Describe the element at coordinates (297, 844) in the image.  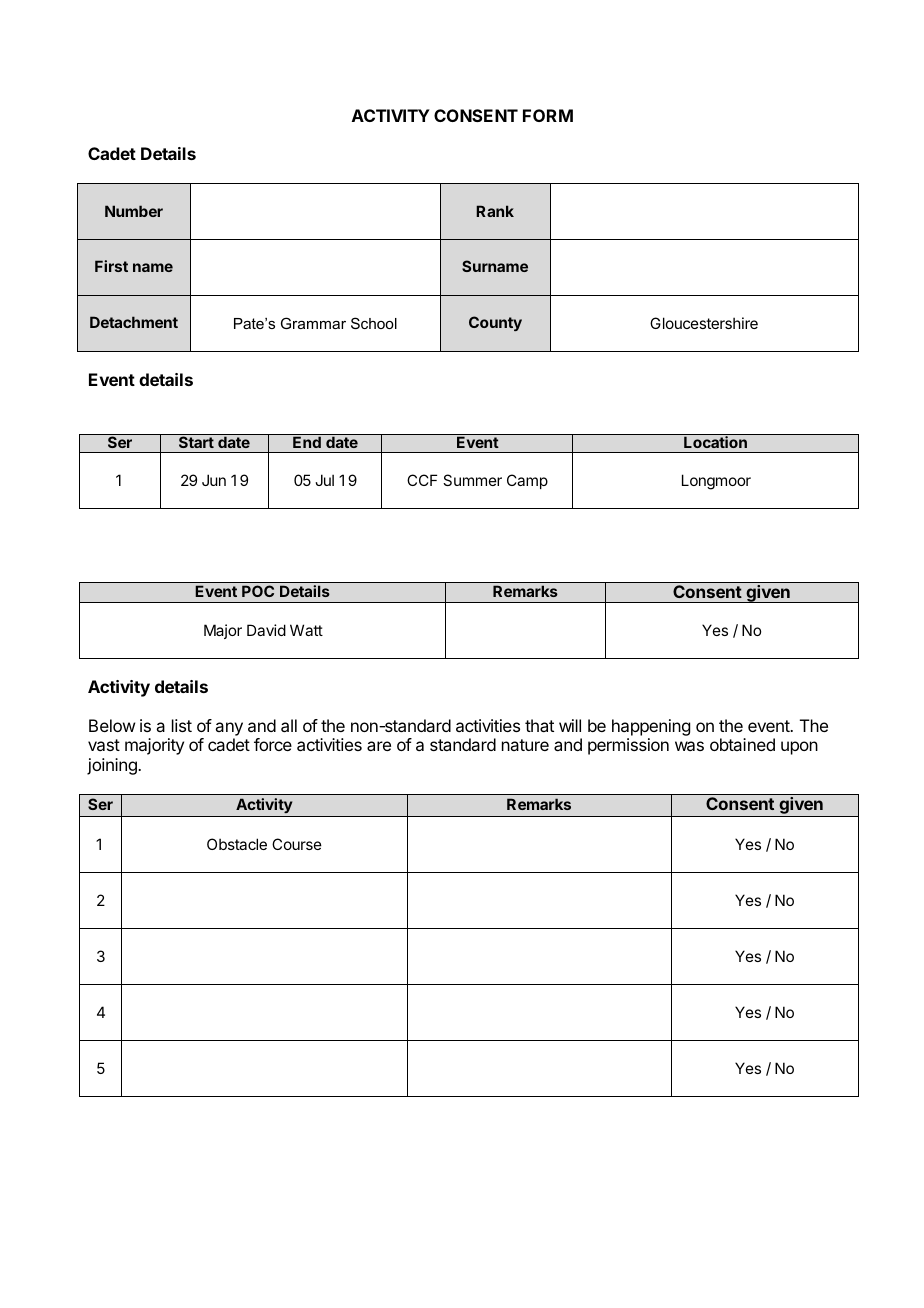
I see `Course` at that location.
